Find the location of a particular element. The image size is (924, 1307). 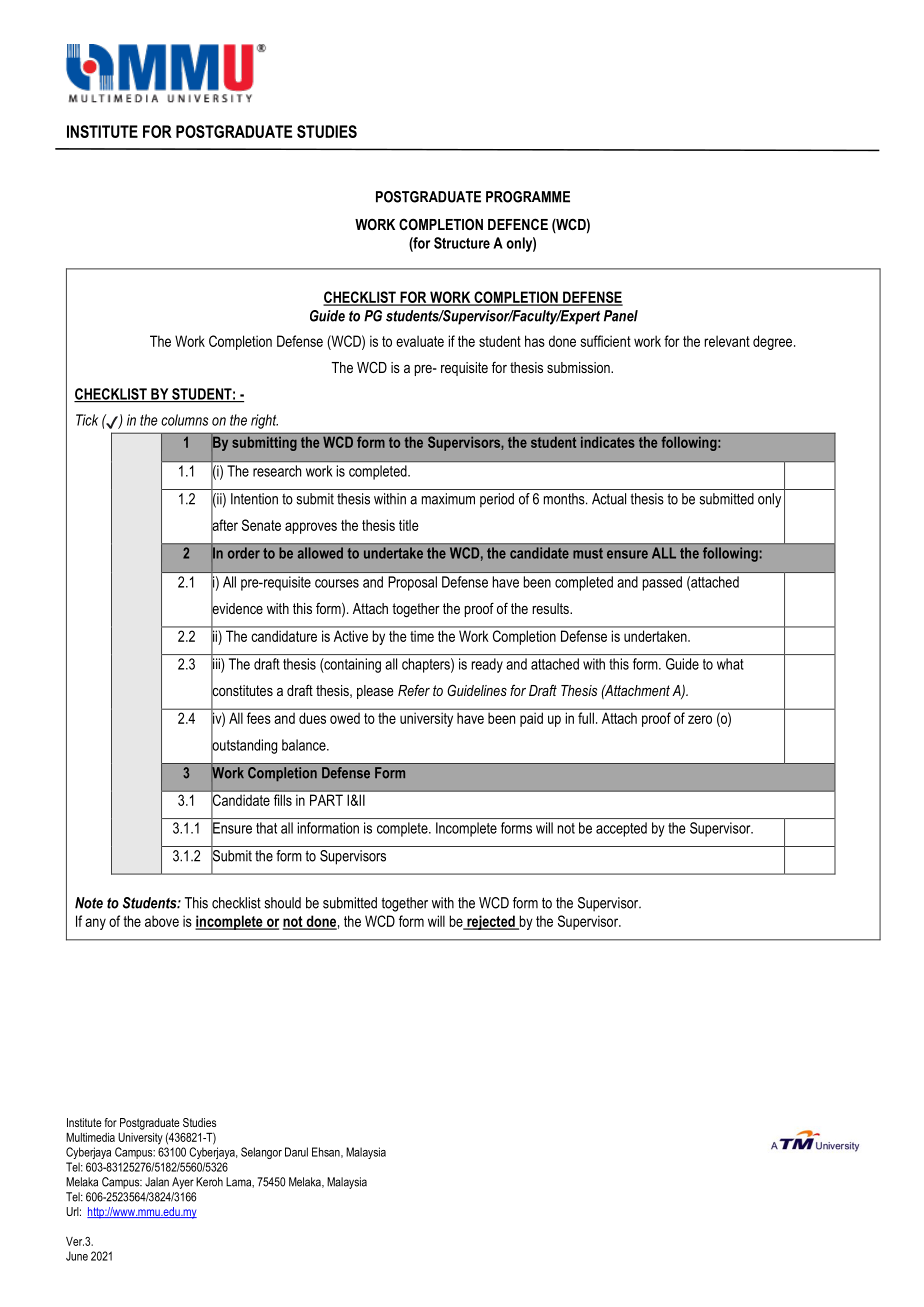

maximum is located at coordinates (448, 499).
